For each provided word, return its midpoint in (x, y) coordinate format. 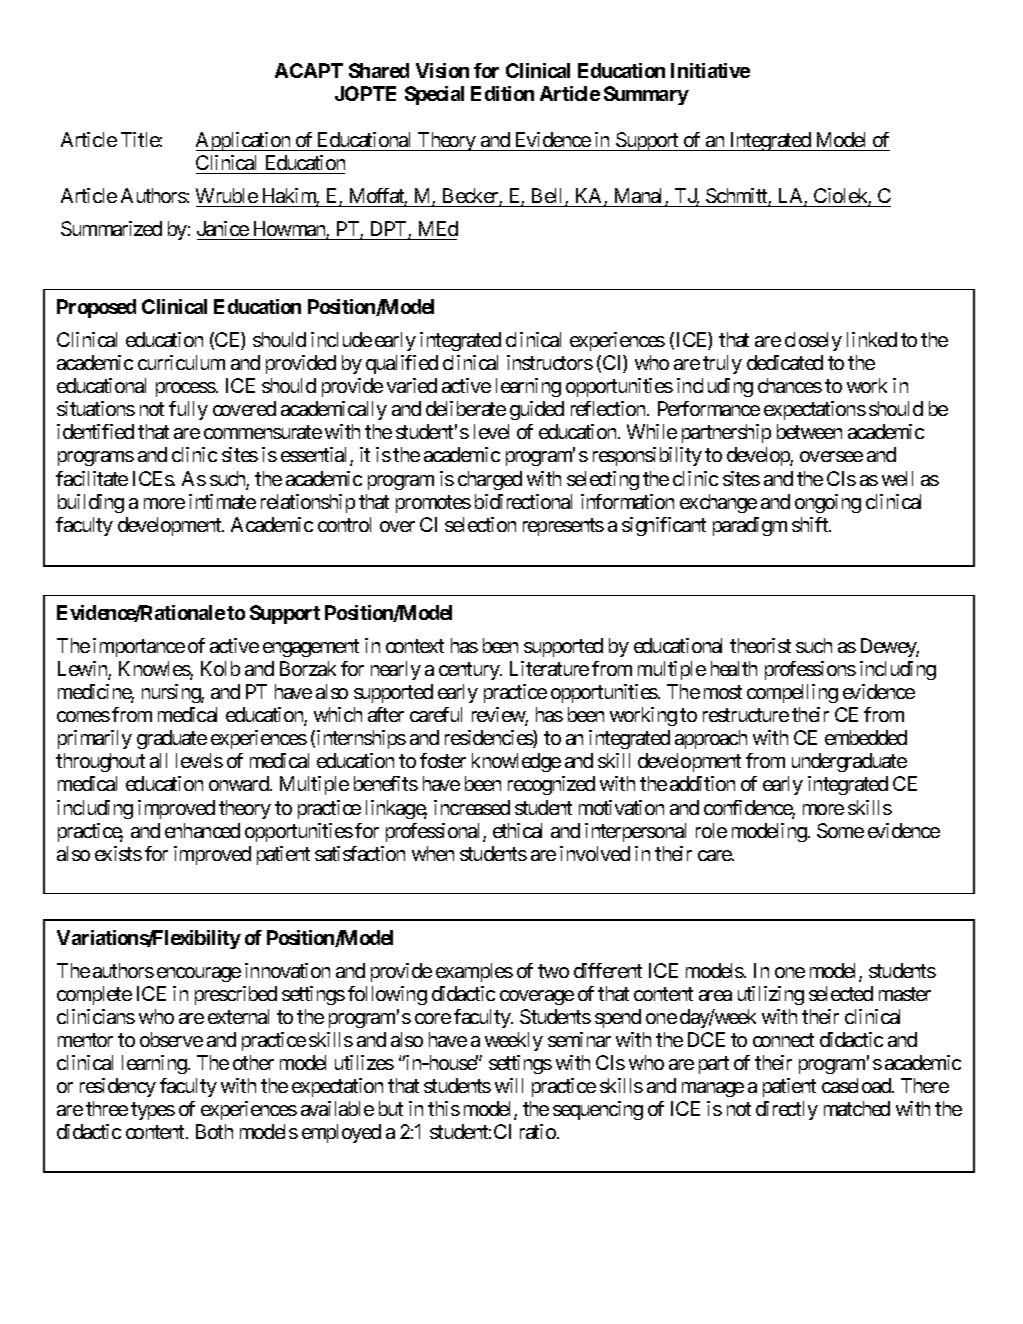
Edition (502, 93)
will (509, 1085)
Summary (646, 95)
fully (188, 410)
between (809, 431)
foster (443, 760)
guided (537, 410)
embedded (866, 737)
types (153, 1111)
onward (240, 783)
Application (244, 141)
